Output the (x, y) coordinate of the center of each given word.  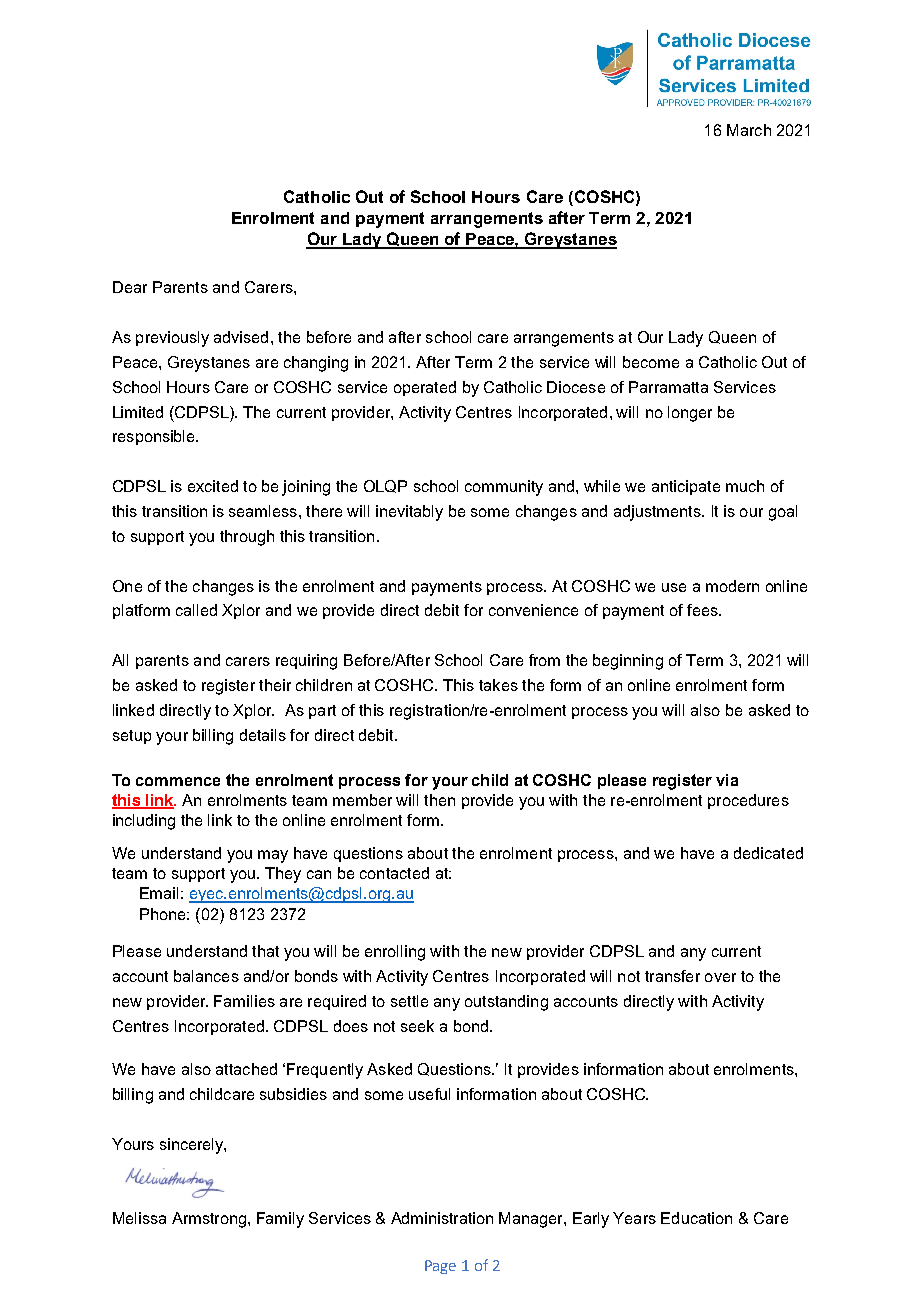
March (749, 130)
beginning (628, 662)
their (275, 685)
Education (696, 1218)
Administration (442, 1218)
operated (425, 388)
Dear (130, 287)
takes (498, 685)
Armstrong (209, 1220)
